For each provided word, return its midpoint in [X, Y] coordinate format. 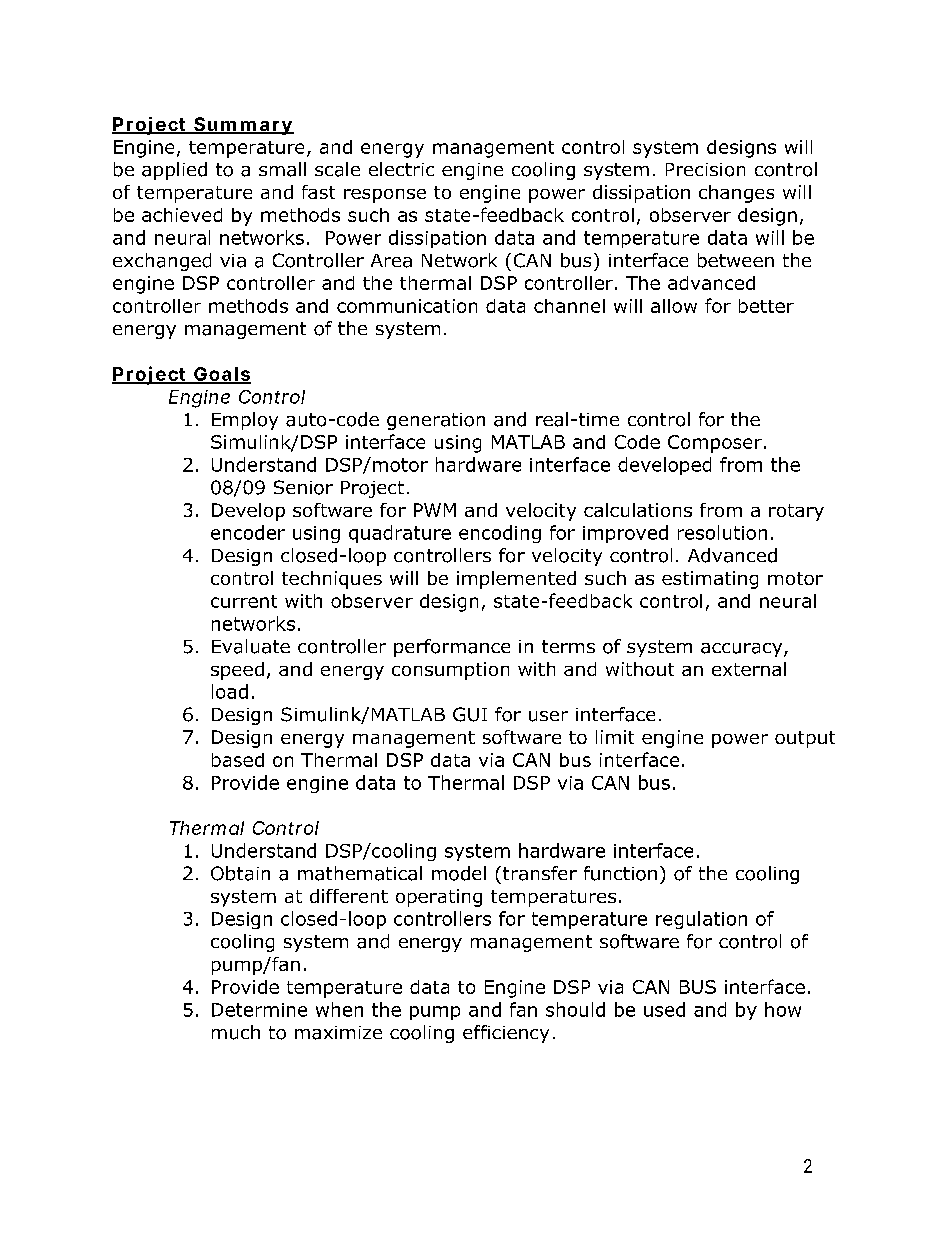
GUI [470, 714]
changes [736, 194]
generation [436, 421]
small [282, 169]
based [238, 760]
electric [401, 169]
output [805, 739]
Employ [245, 421]
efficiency [506, 1034]
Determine [259, 1010]
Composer [715, 444]
